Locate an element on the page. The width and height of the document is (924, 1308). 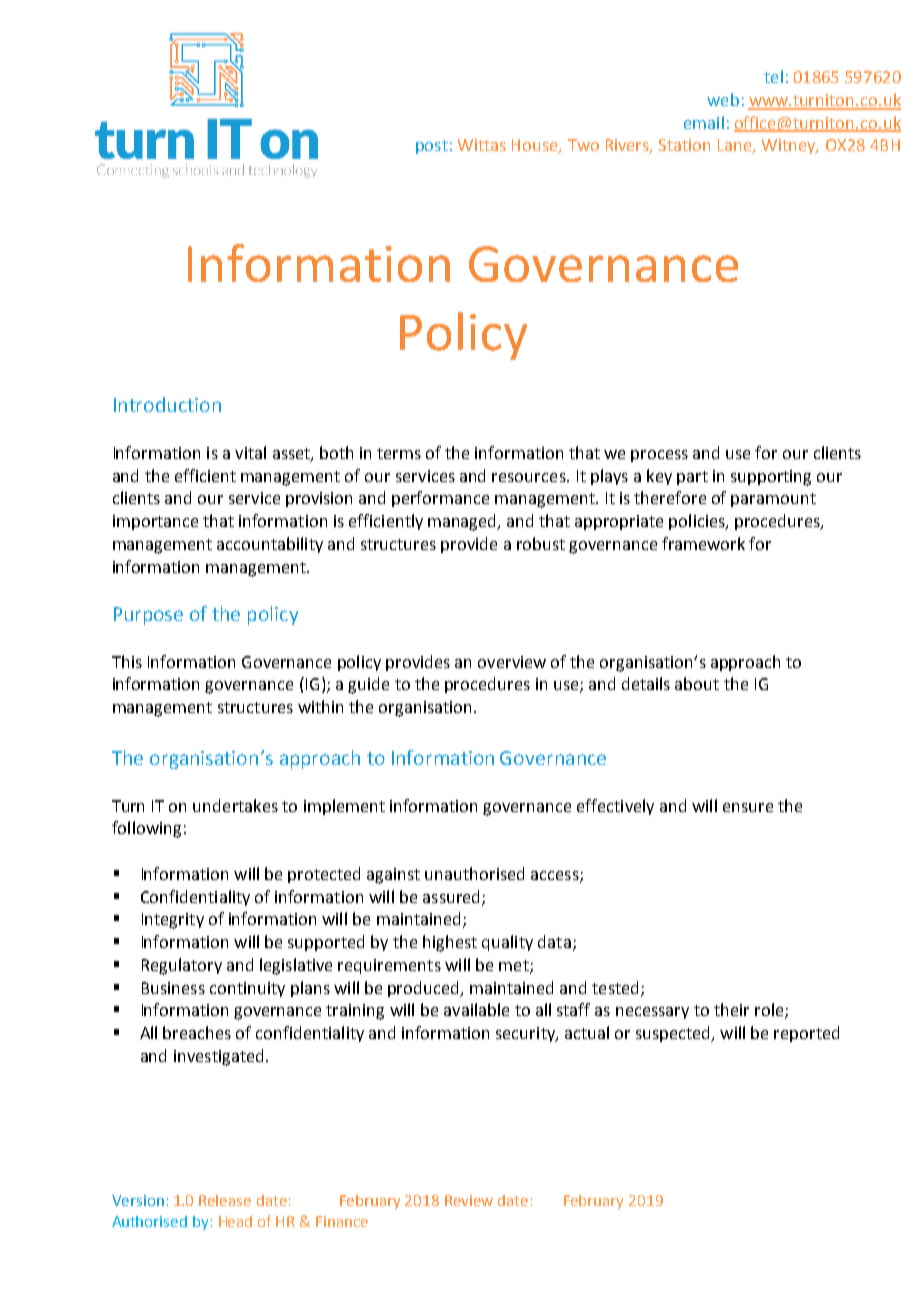
post is located at coordinates (432, 147).
